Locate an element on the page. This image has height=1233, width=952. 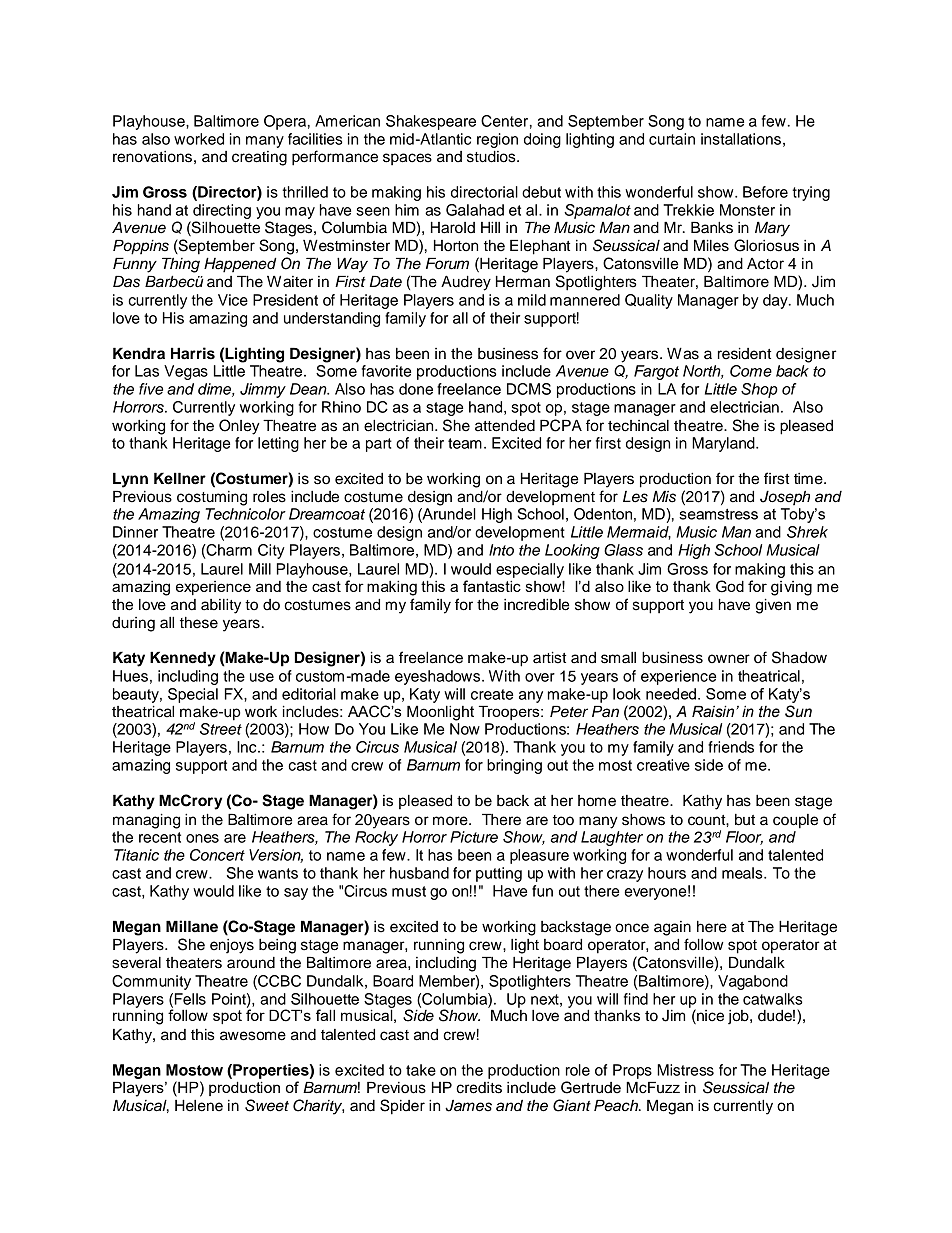
Kellner is located at coordinates (180, 478).
